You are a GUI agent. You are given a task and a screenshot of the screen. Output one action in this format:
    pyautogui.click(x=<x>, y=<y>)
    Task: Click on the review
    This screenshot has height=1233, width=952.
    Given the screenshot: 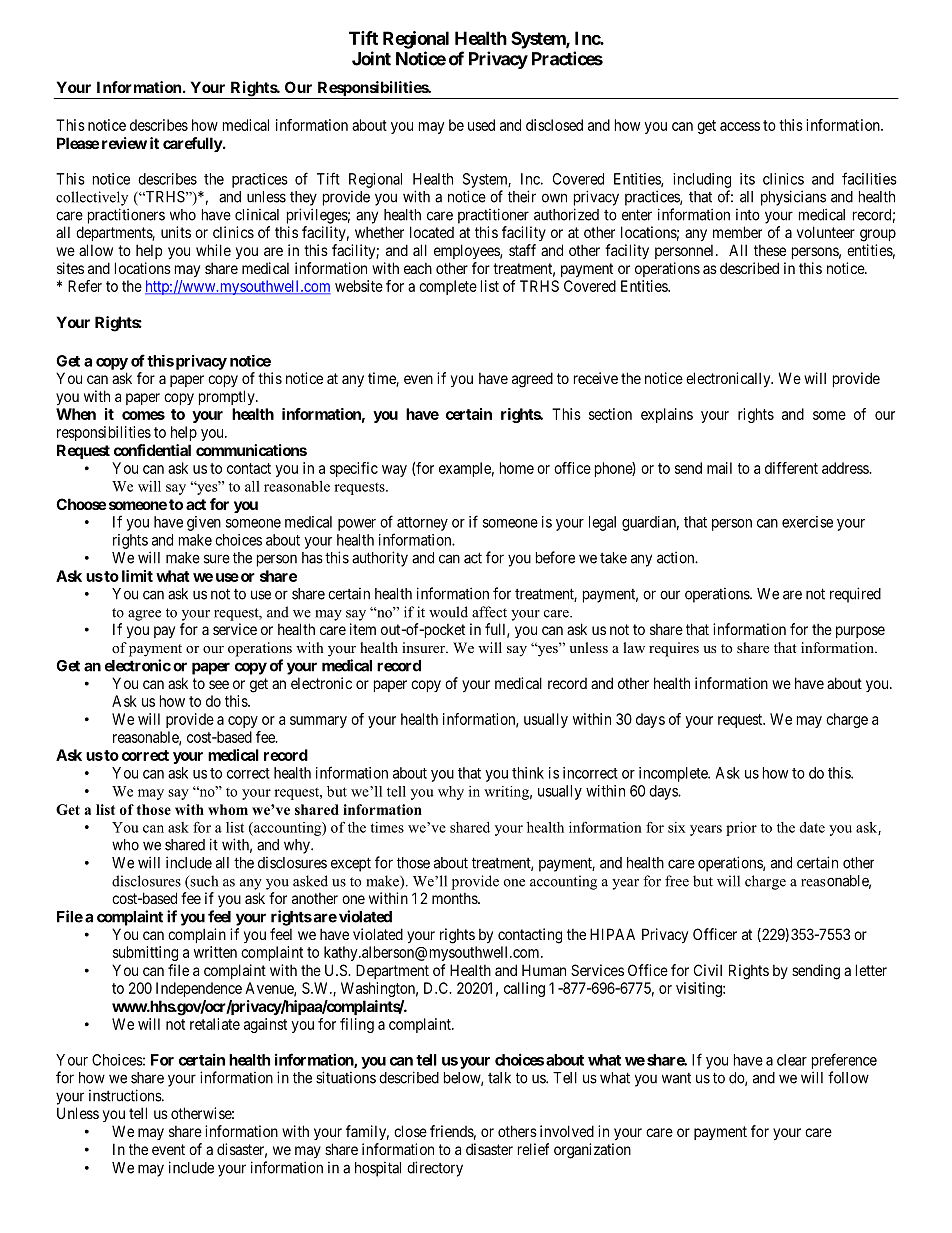 What is the action you would take?
    pyautogui.click(x=124, y=143)
